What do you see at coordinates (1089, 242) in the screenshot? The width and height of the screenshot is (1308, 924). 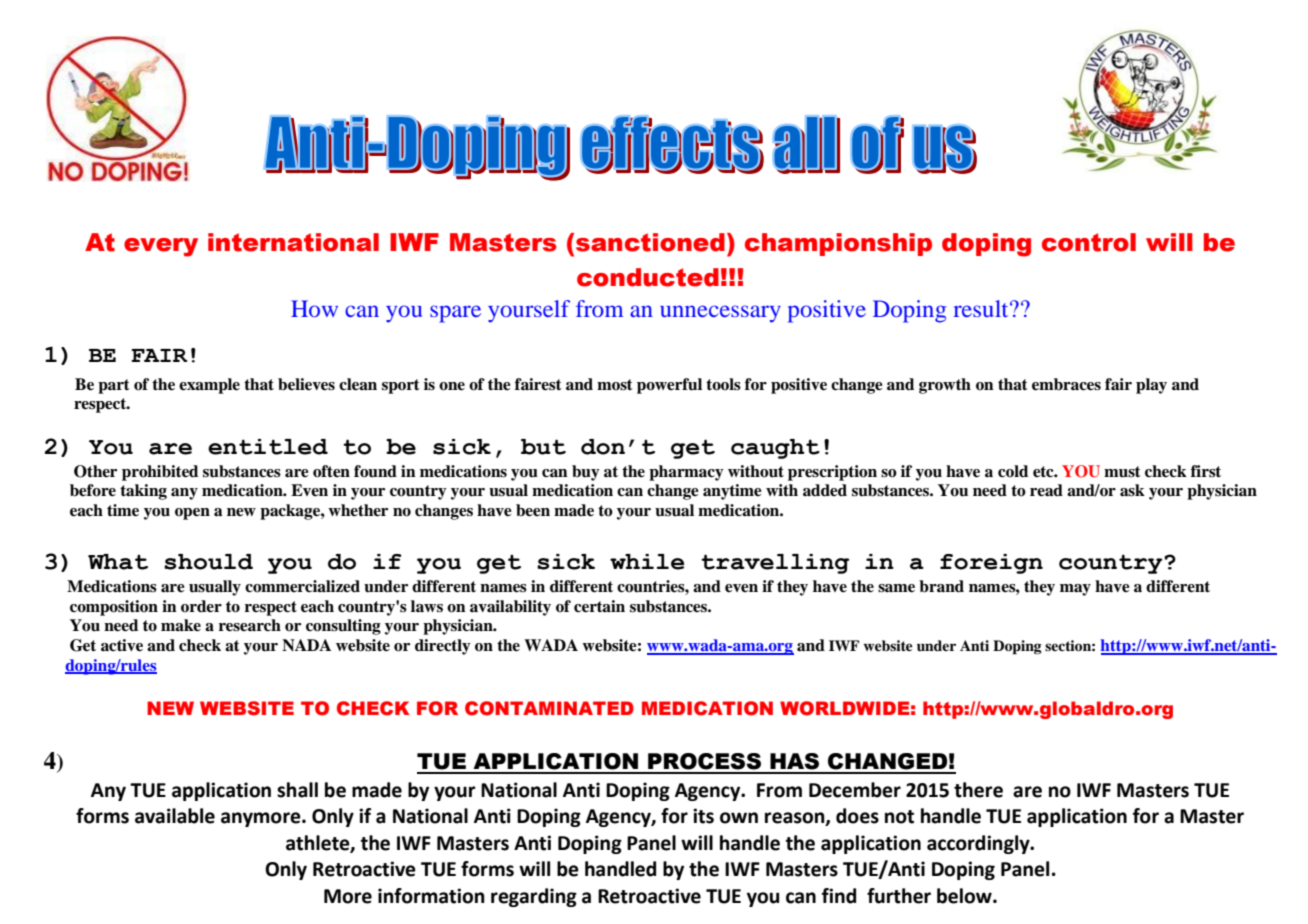 I see `control` at bounding box center [1089, 242].
